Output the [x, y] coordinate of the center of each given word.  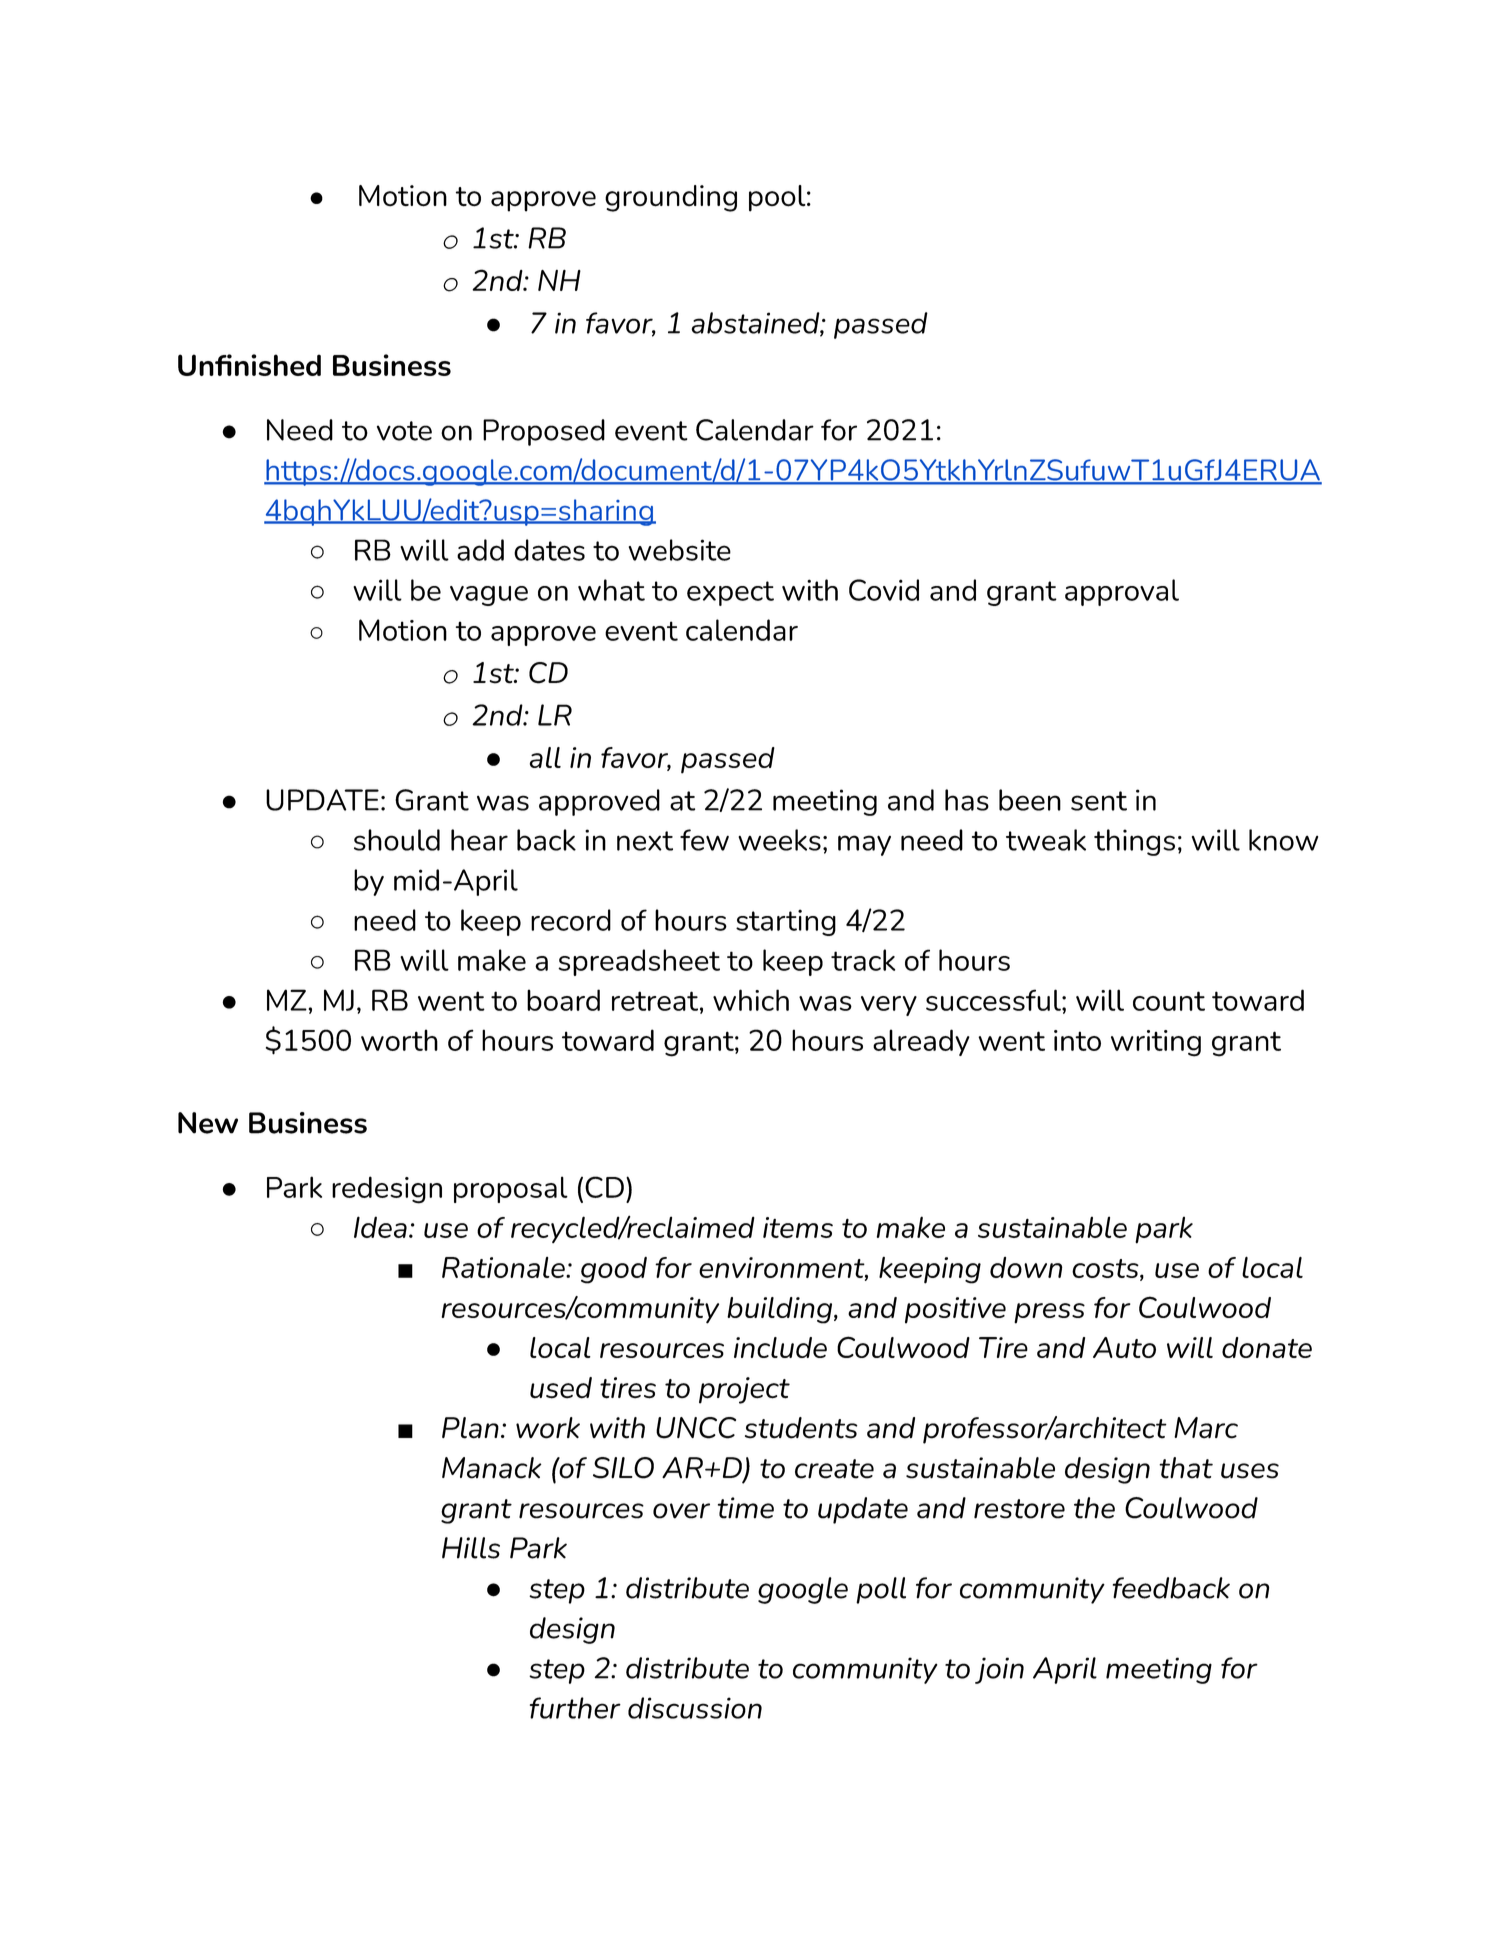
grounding [671, 198]
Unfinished [249, 365]
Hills [471, 1548]
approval [1122, 592]
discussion [695, 1708]
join [999, 1670]
